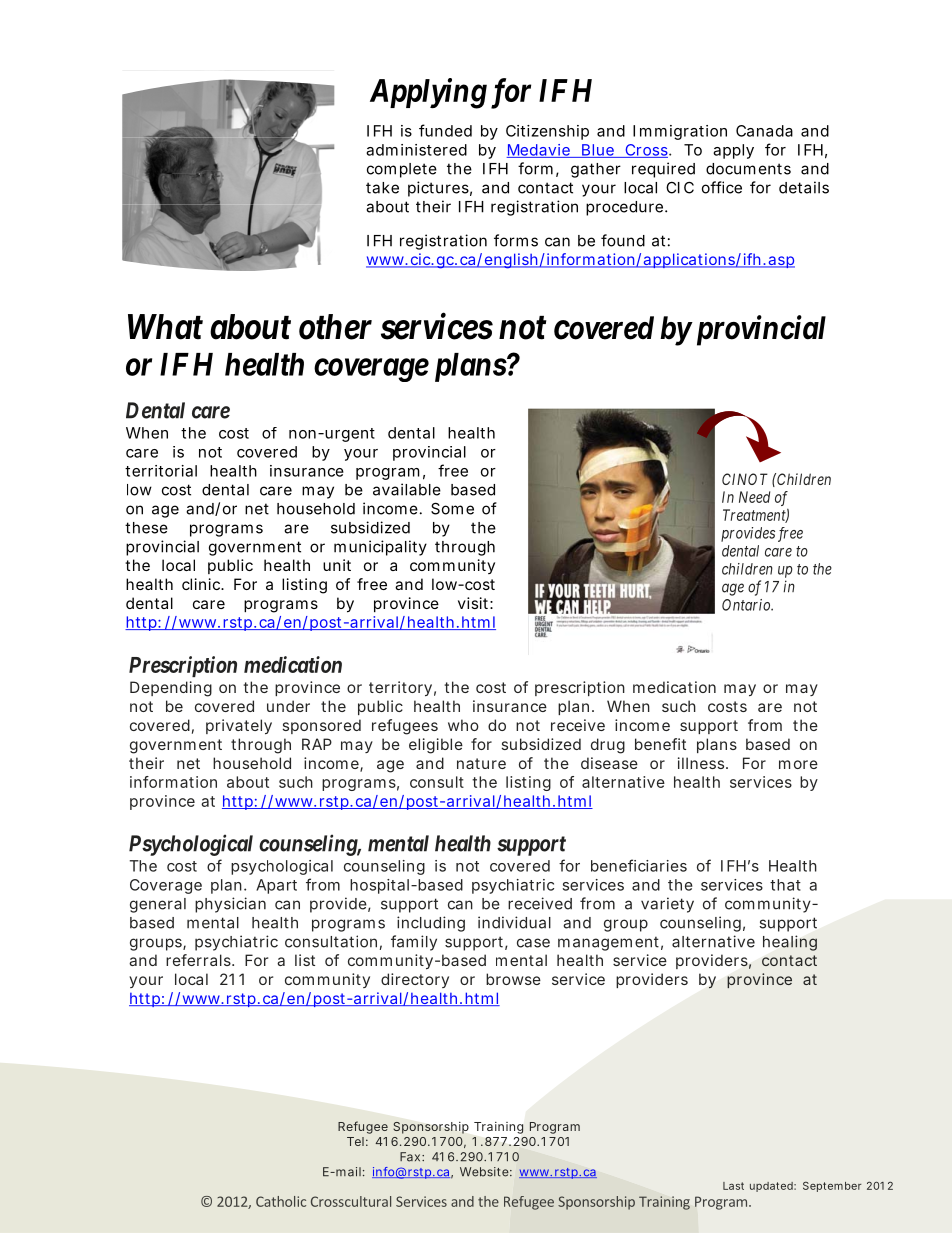 The width and height of the screenshot is (952, 1233). I want to click on take, so click(382, 188).
